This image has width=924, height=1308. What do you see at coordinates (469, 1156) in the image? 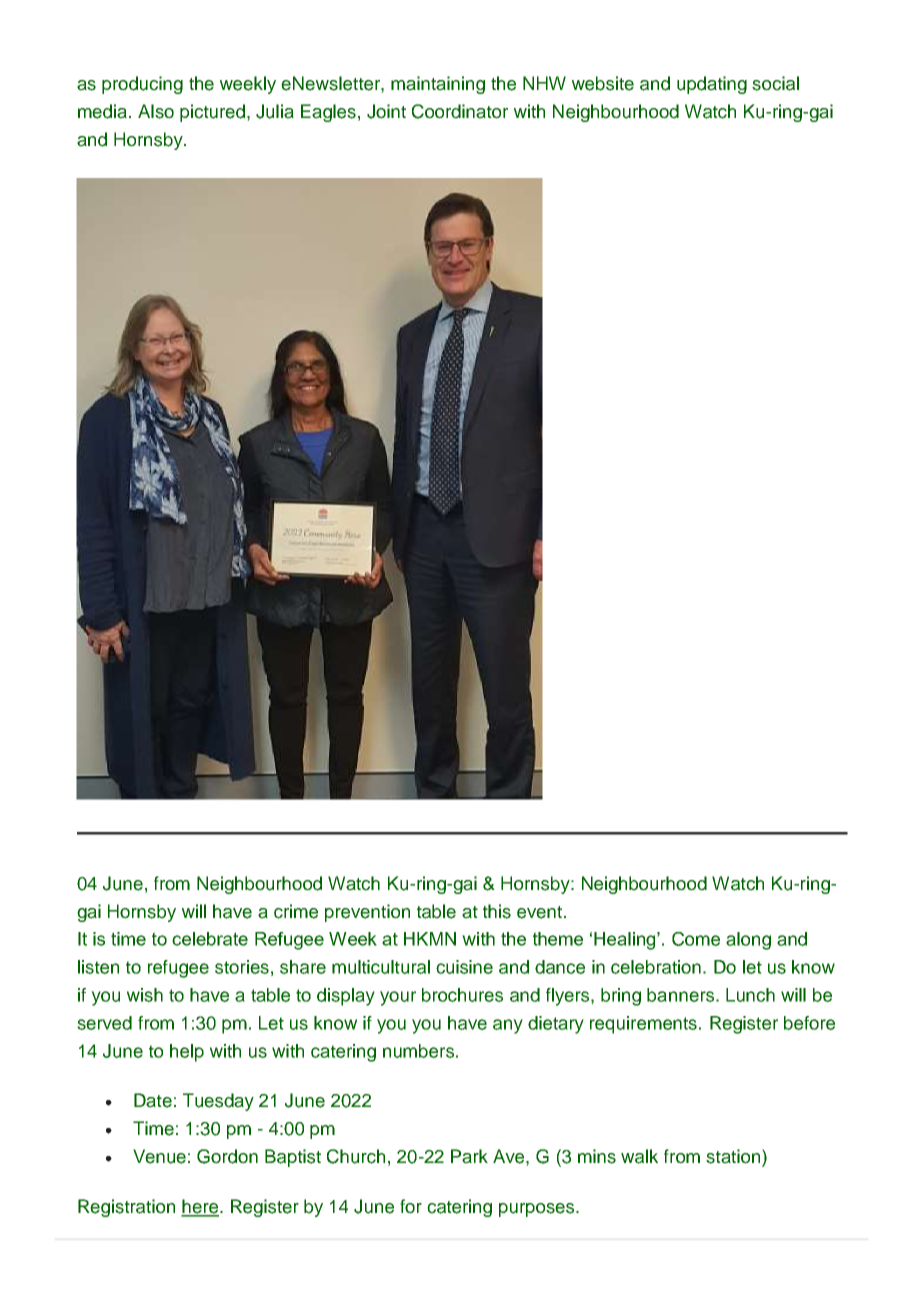
I see `Park` at bounding box center [469, 1156].
